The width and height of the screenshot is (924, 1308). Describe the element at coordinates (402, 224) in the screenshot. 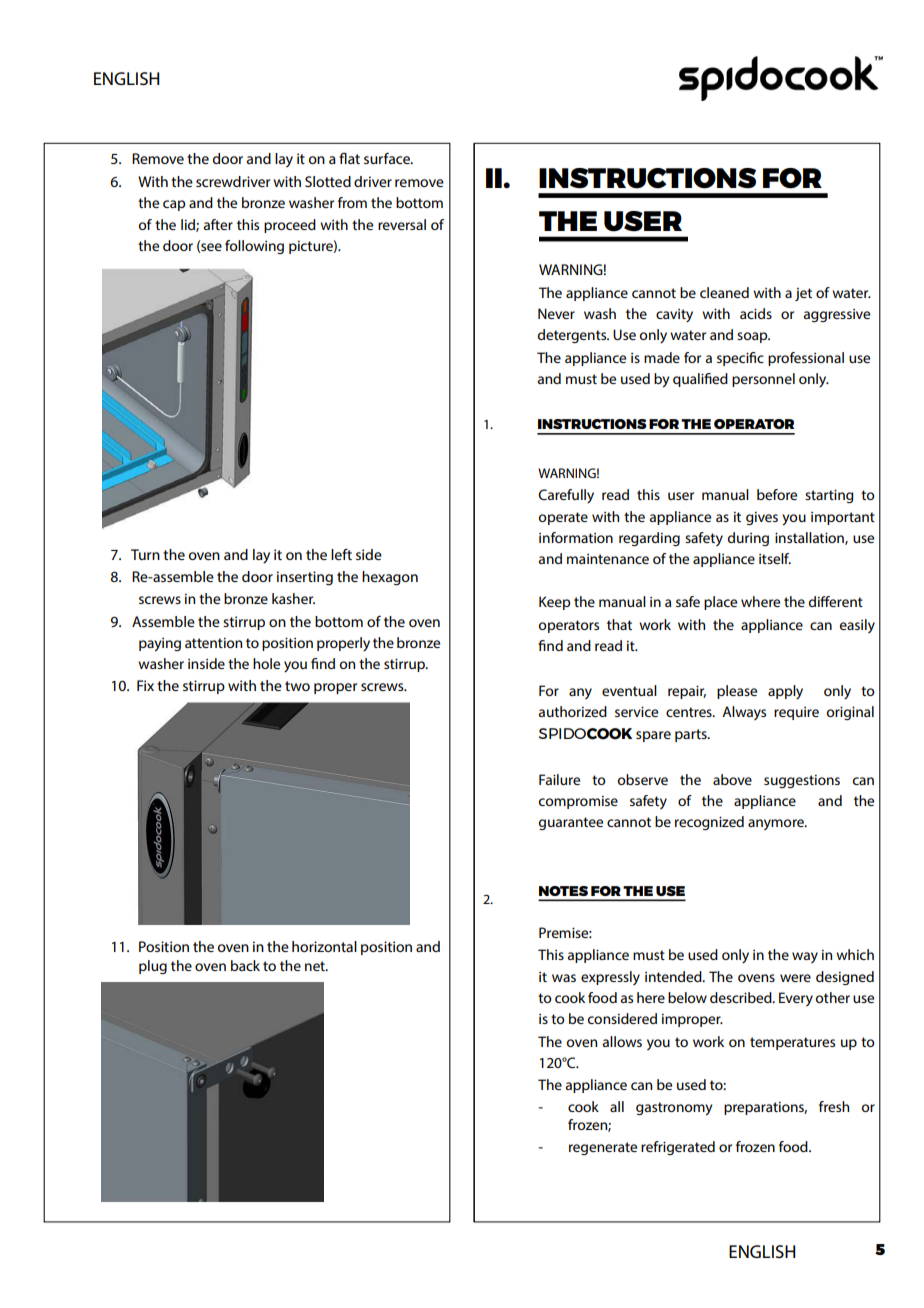

I see `reversal` at that location.
